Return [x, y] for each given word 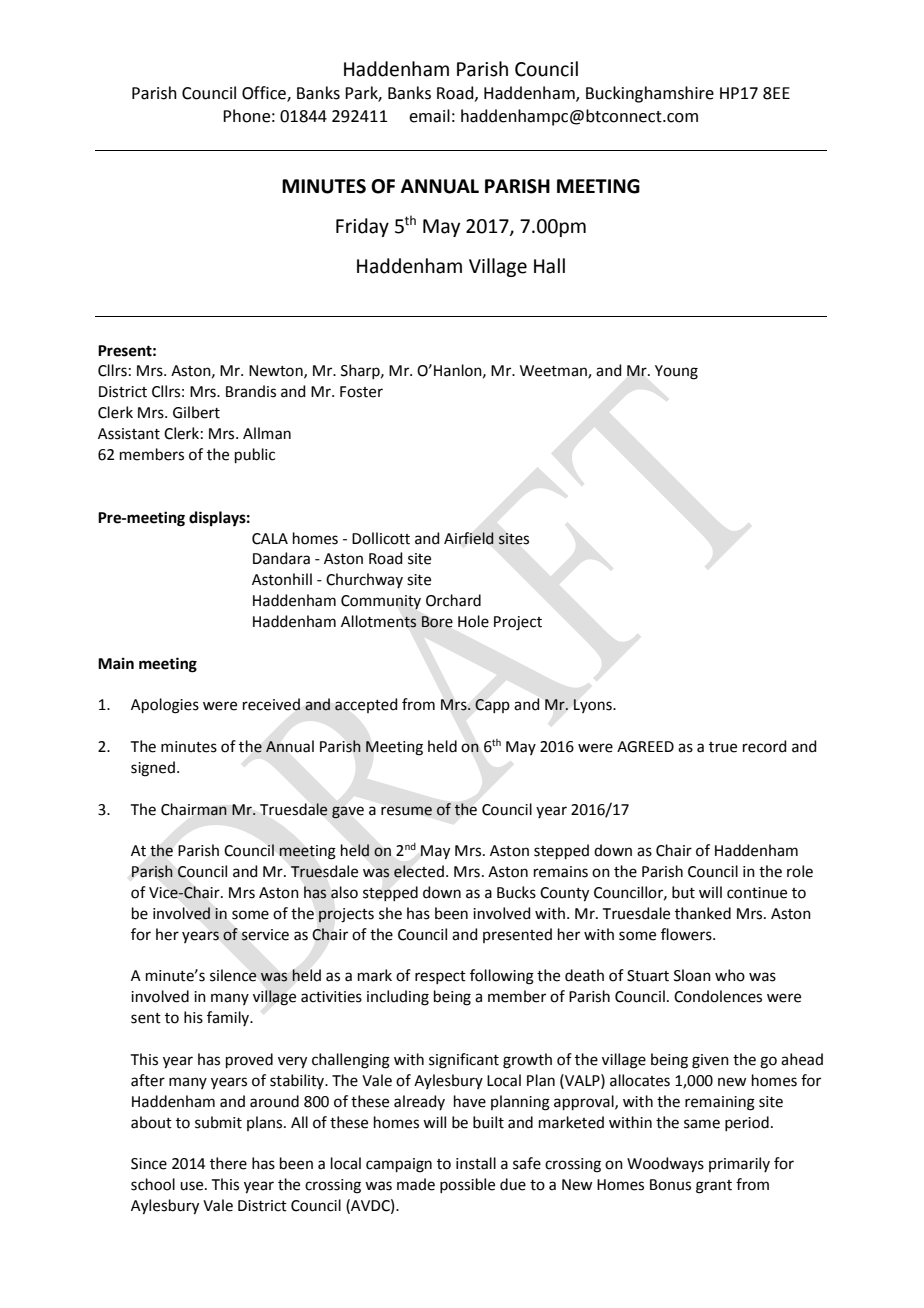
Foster [361, 392]
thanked [703, 913]
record [765, 746]
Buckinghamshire [650, 94]
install [476, 1163]
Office [265, 94]
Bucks [516, 892]
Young [676, 372]
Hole [473, 621]
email [429, 116]
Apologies [165, 706]
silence [233, 975]
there [228, 1163]
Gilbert [196, 412]
